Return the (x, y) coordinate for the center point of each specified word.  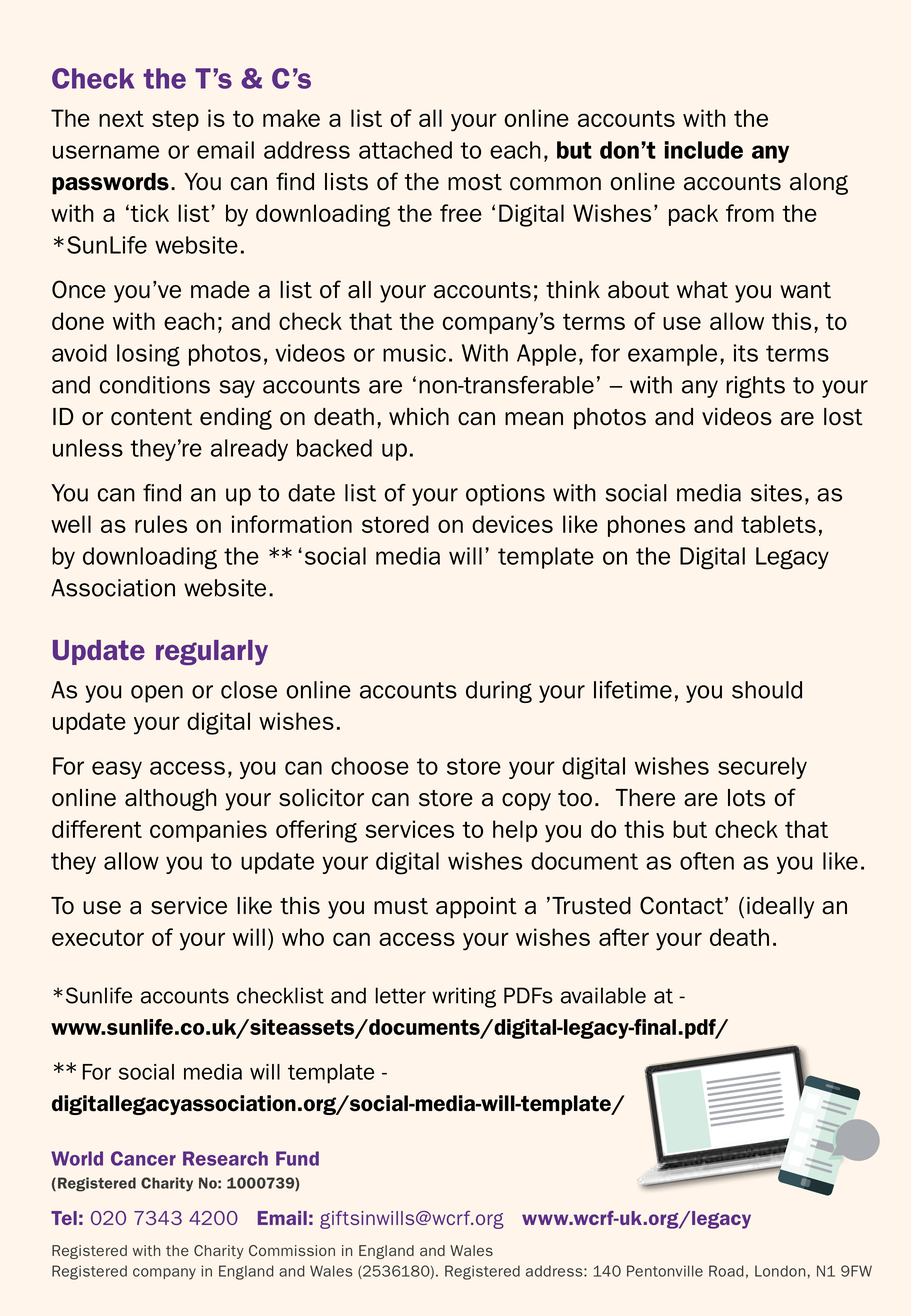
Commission (292, 1250)
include (704, 150)
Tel (64, 1218)
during (499, 692)
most (475, 182)
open (157, 694)
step (175, 120)
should (767, 690)
